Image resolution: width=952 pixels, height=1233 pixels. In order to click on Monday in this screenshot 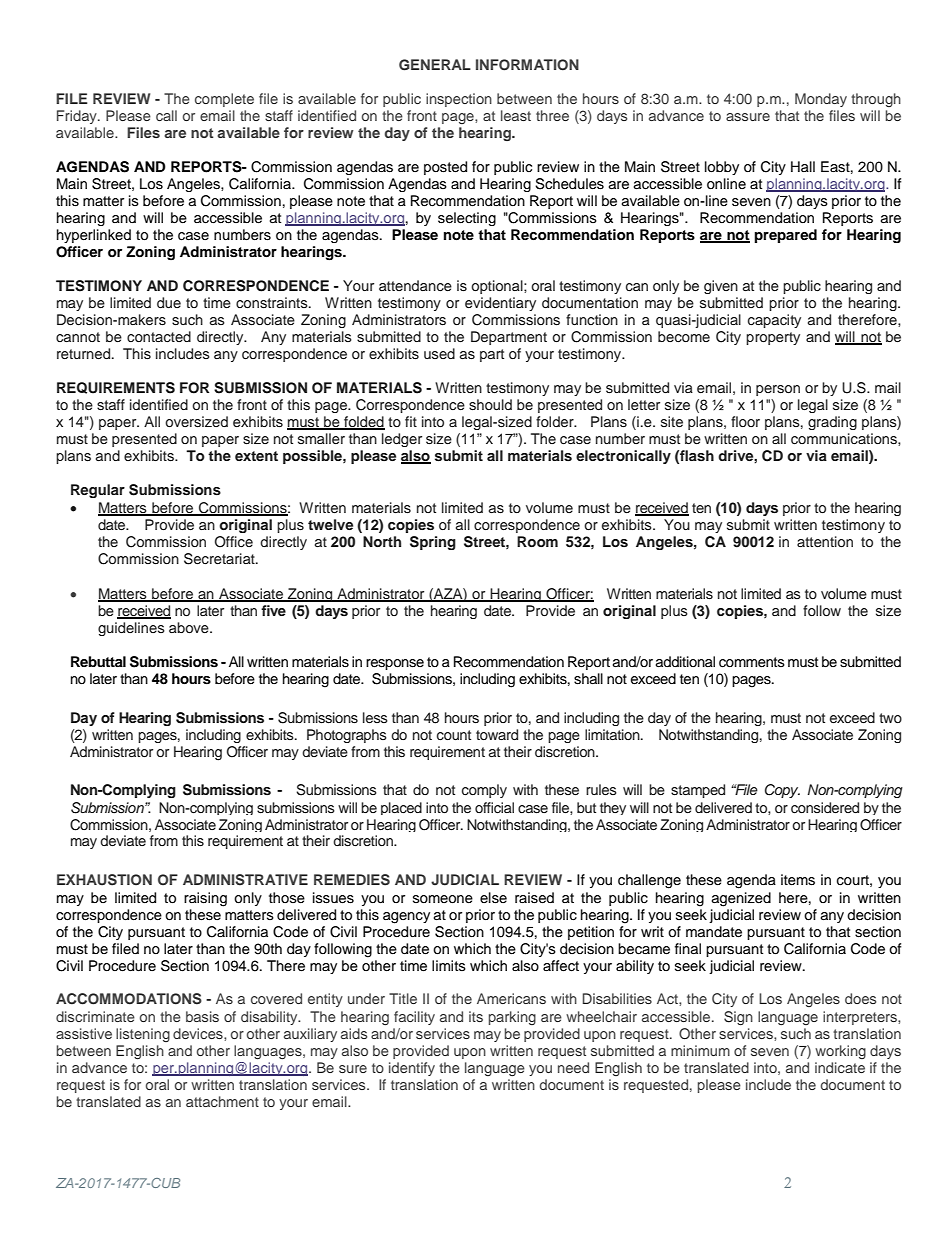, I will do `click(821, 100)`.
